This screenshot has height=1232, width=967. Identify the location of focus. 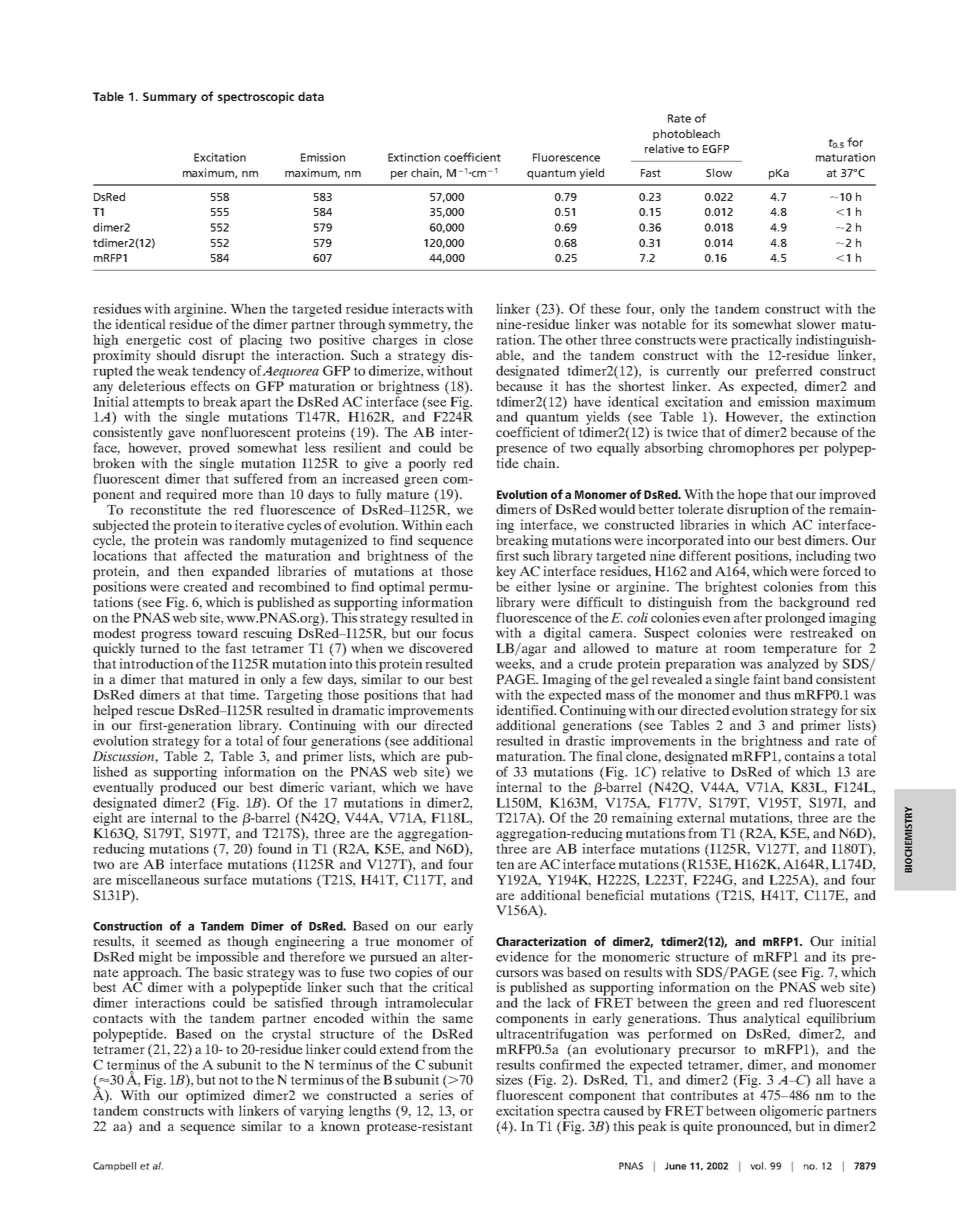
(457, 633).
